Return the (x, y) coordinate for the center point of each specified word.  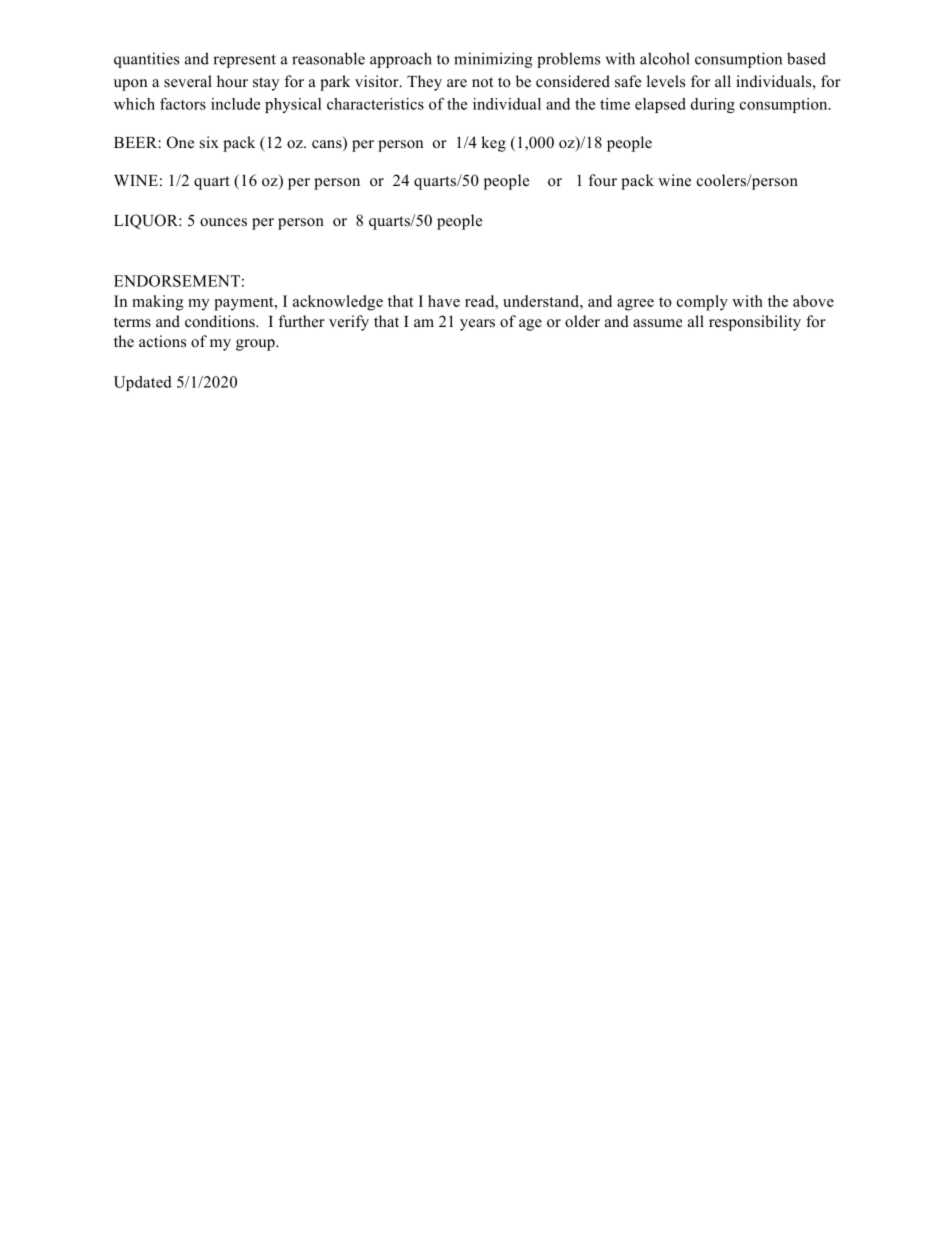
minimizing (493, 60)
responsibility (755, 323)
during (713, 105)
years (477, 325)
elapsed (660, 105)
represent (244, 61)
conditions (221, 321)
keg (493, 144)
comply (702, 303)
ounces (223, 222)
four (603, 180)
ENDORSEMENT (177, 281)
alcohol (665, 58)
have (444, 301)
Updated (143, 383)
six (209, 142)
